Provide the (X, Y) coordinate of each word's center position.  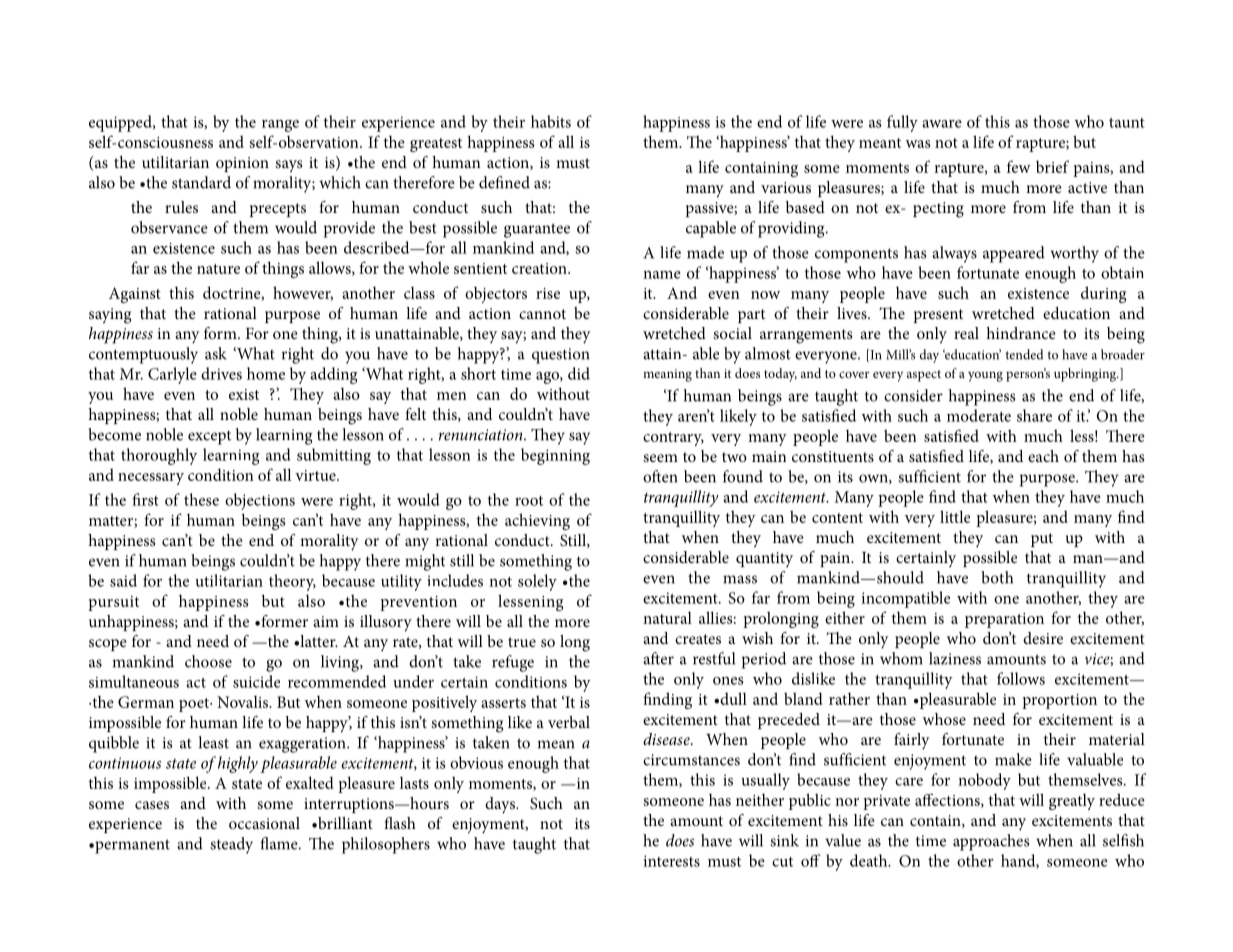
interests (671, 861)
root (529, 501)
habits (551, 121)
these (201, 499)
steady (231, 845)
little (955, 516)
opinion (242, 164)
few (1019, 166)
